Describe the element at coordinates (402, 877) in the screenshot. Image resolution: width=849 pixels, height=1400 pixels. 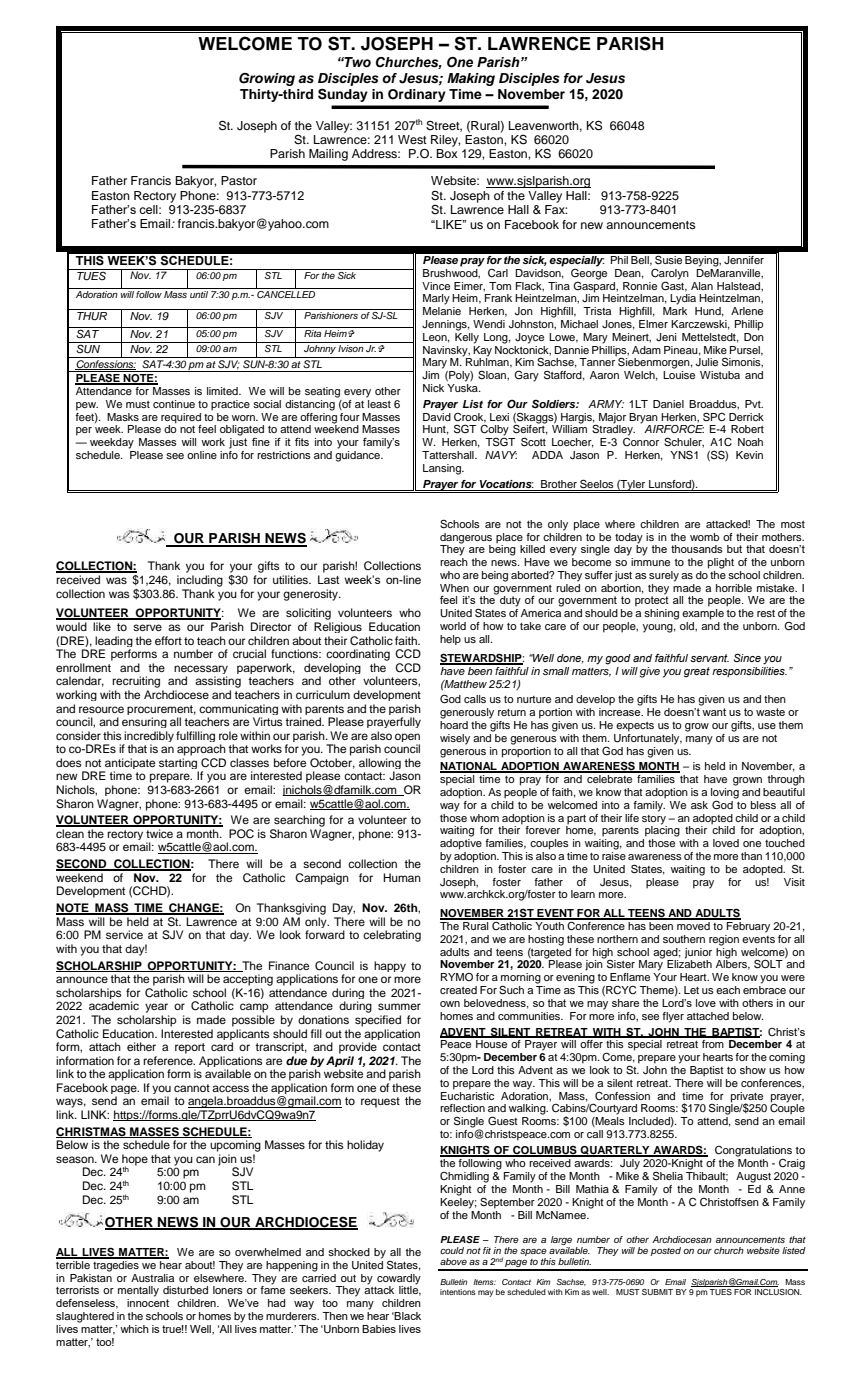
I see `Human` at that location.
